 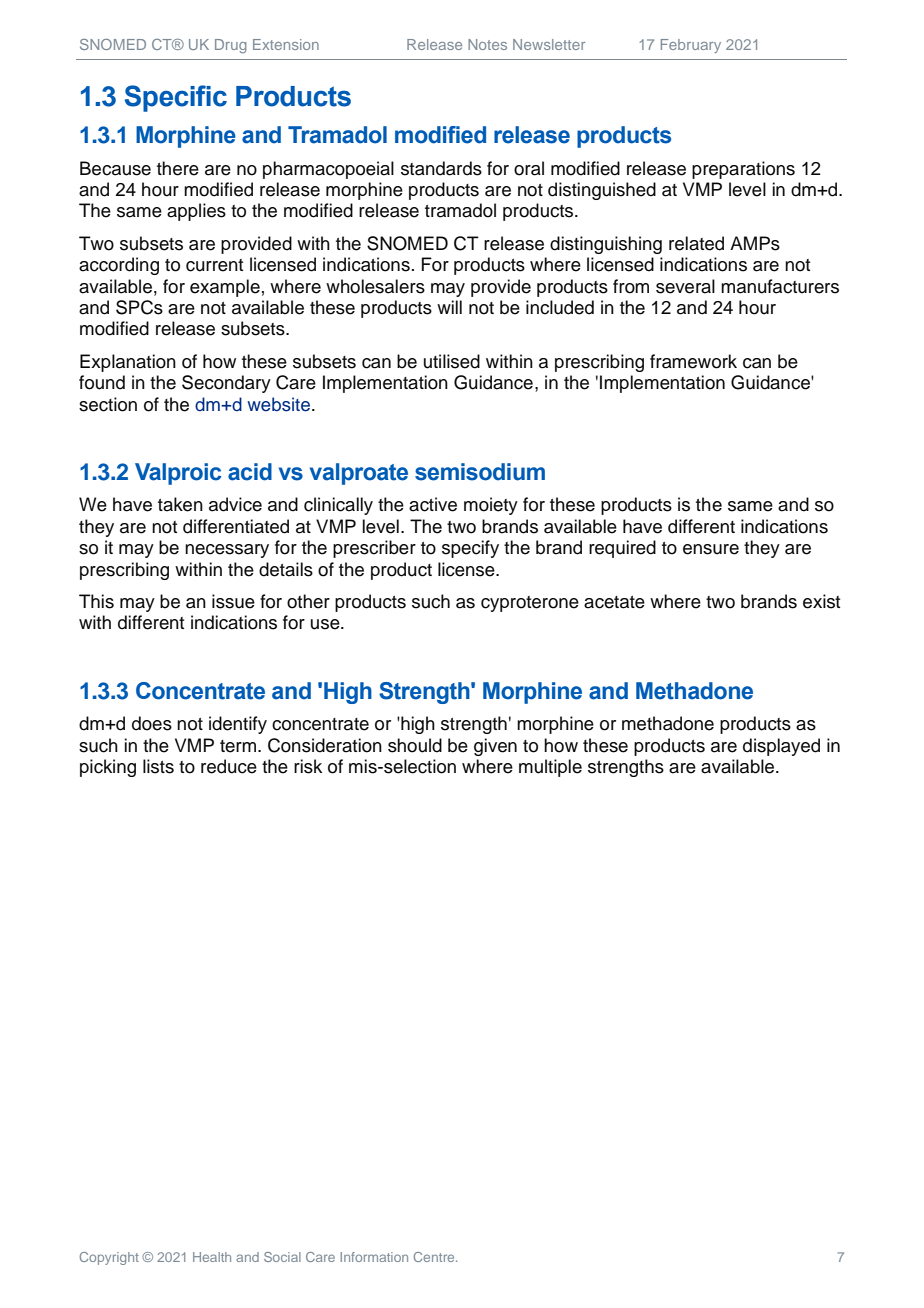 I want to click on February, so click(x=691, y=46).
